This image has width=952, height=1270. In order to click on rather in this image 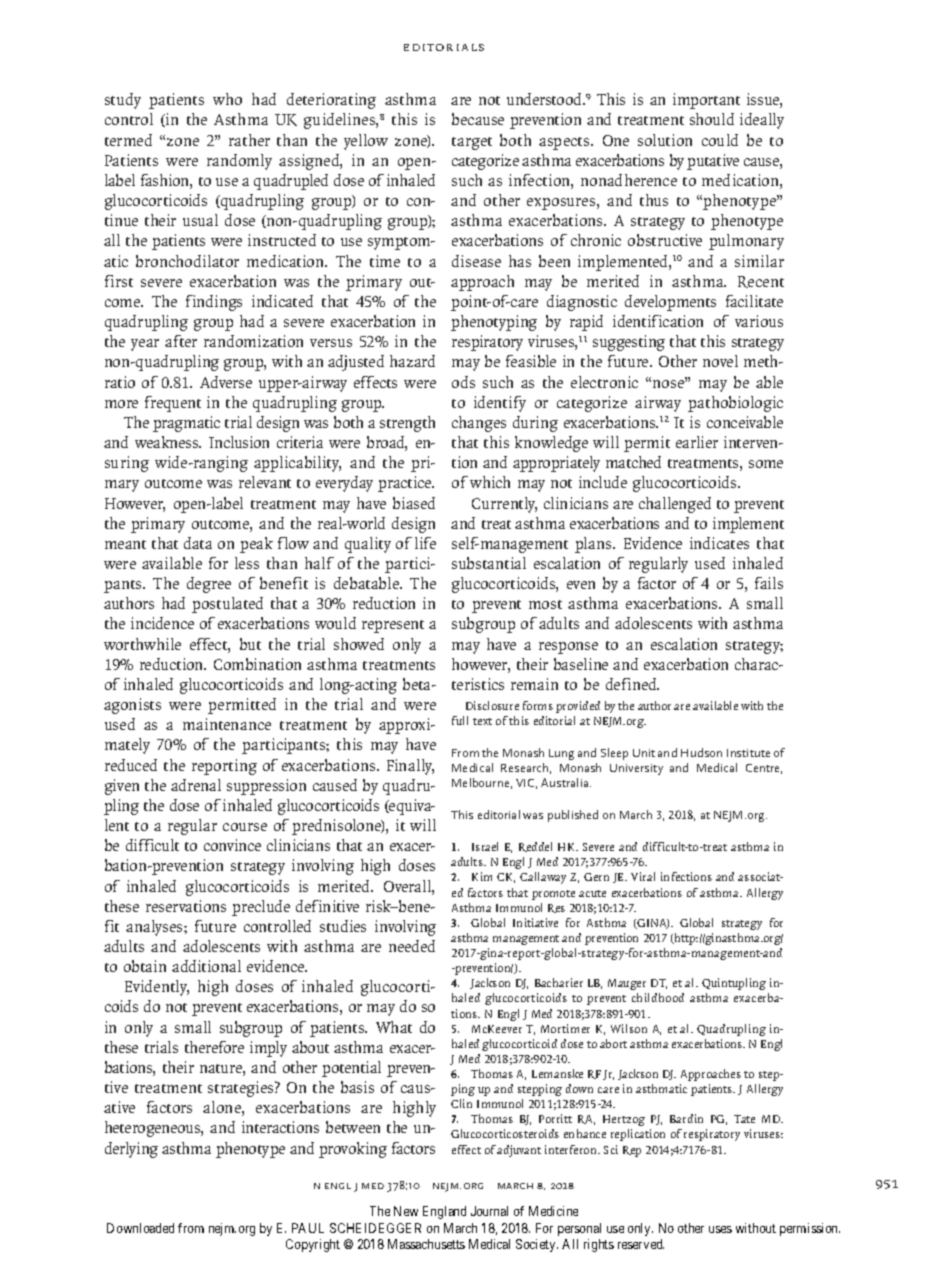, I will do `click(249, 140)`.
